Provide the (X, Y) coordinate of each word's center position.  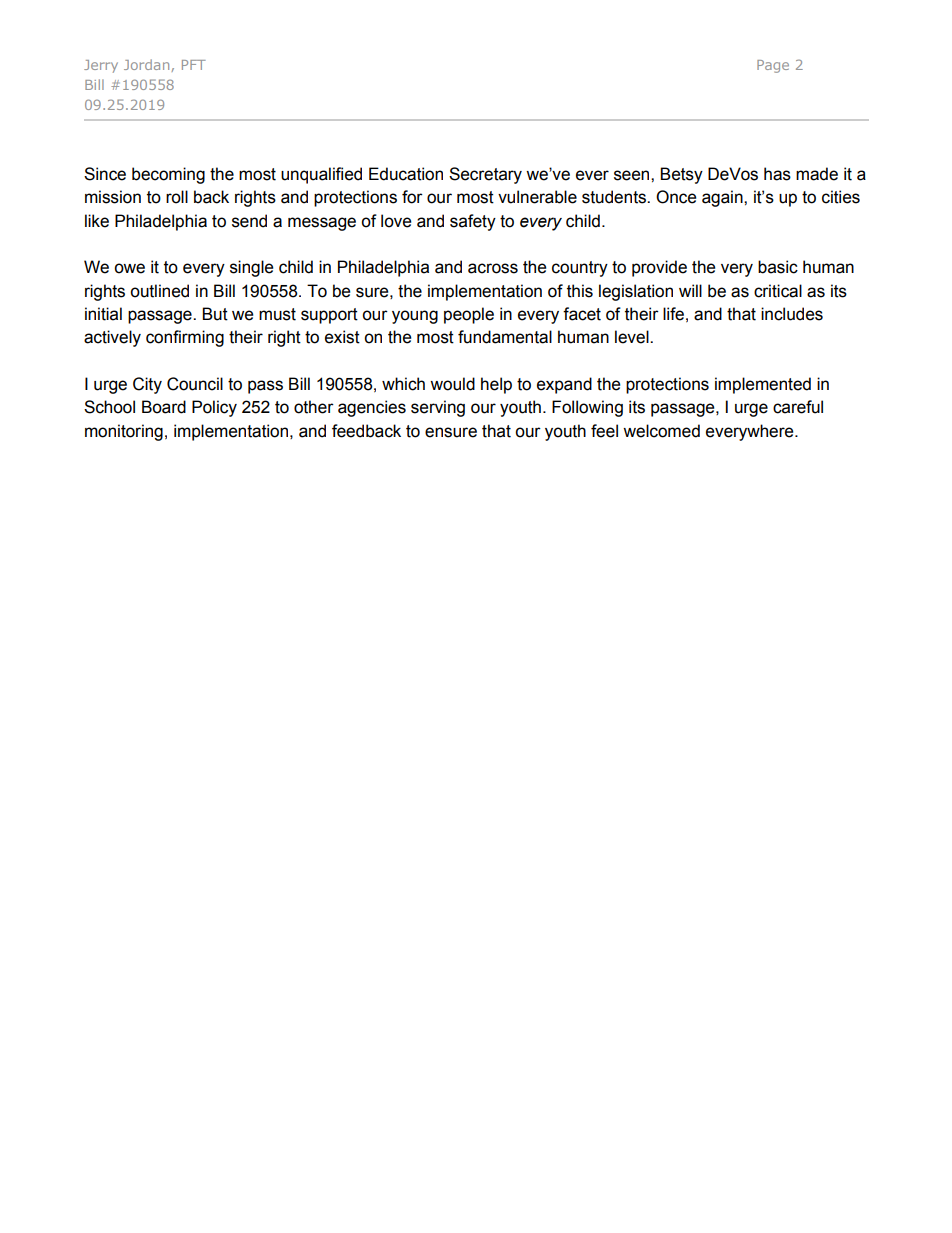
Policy (214, 408)
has (777, 174)
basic (778, 267)
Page (773, 66)
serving (438, 408)
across (493, 268)
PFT (194, 65)
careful (798, 407)
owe (129, 268)
